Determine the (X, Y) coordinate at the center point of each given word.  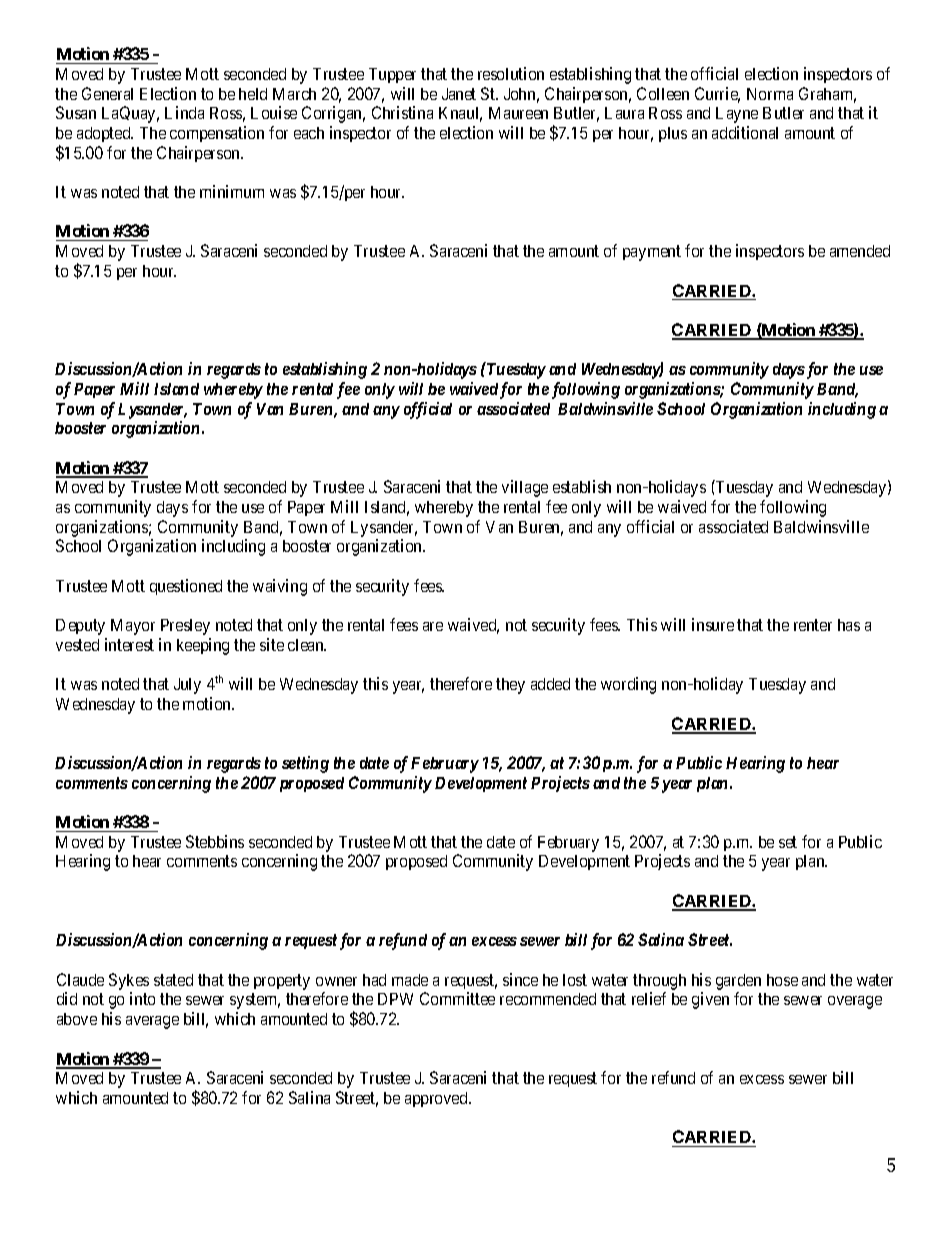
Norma (770, 94)
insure (713, 624)
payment (652, 253)
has (849, 625)
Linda (184, 112)
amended (860, 251)
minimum (232, 191)
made (410, 980)
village (525, 488)
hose (782, 980)
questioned (186, 587)
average (152, 1022)
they (510, 686)
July (187, 686)
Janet (459, 94)
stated (173, 980)
